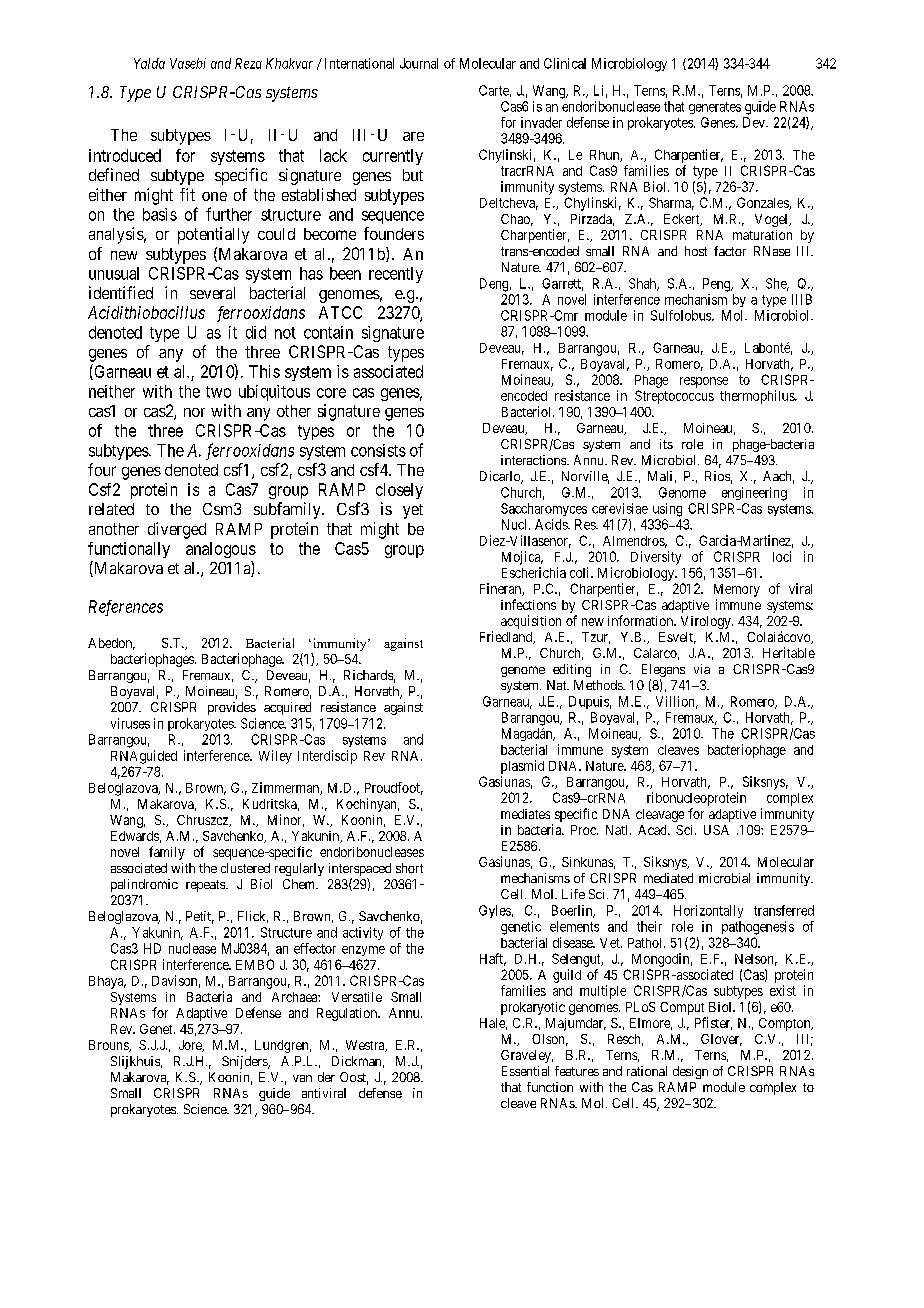 This screenshot has width=924, height=1308. What do you see at coordinates (715, 108) in the screenshot?
I see `generates` at bounding box center [715, 108].
